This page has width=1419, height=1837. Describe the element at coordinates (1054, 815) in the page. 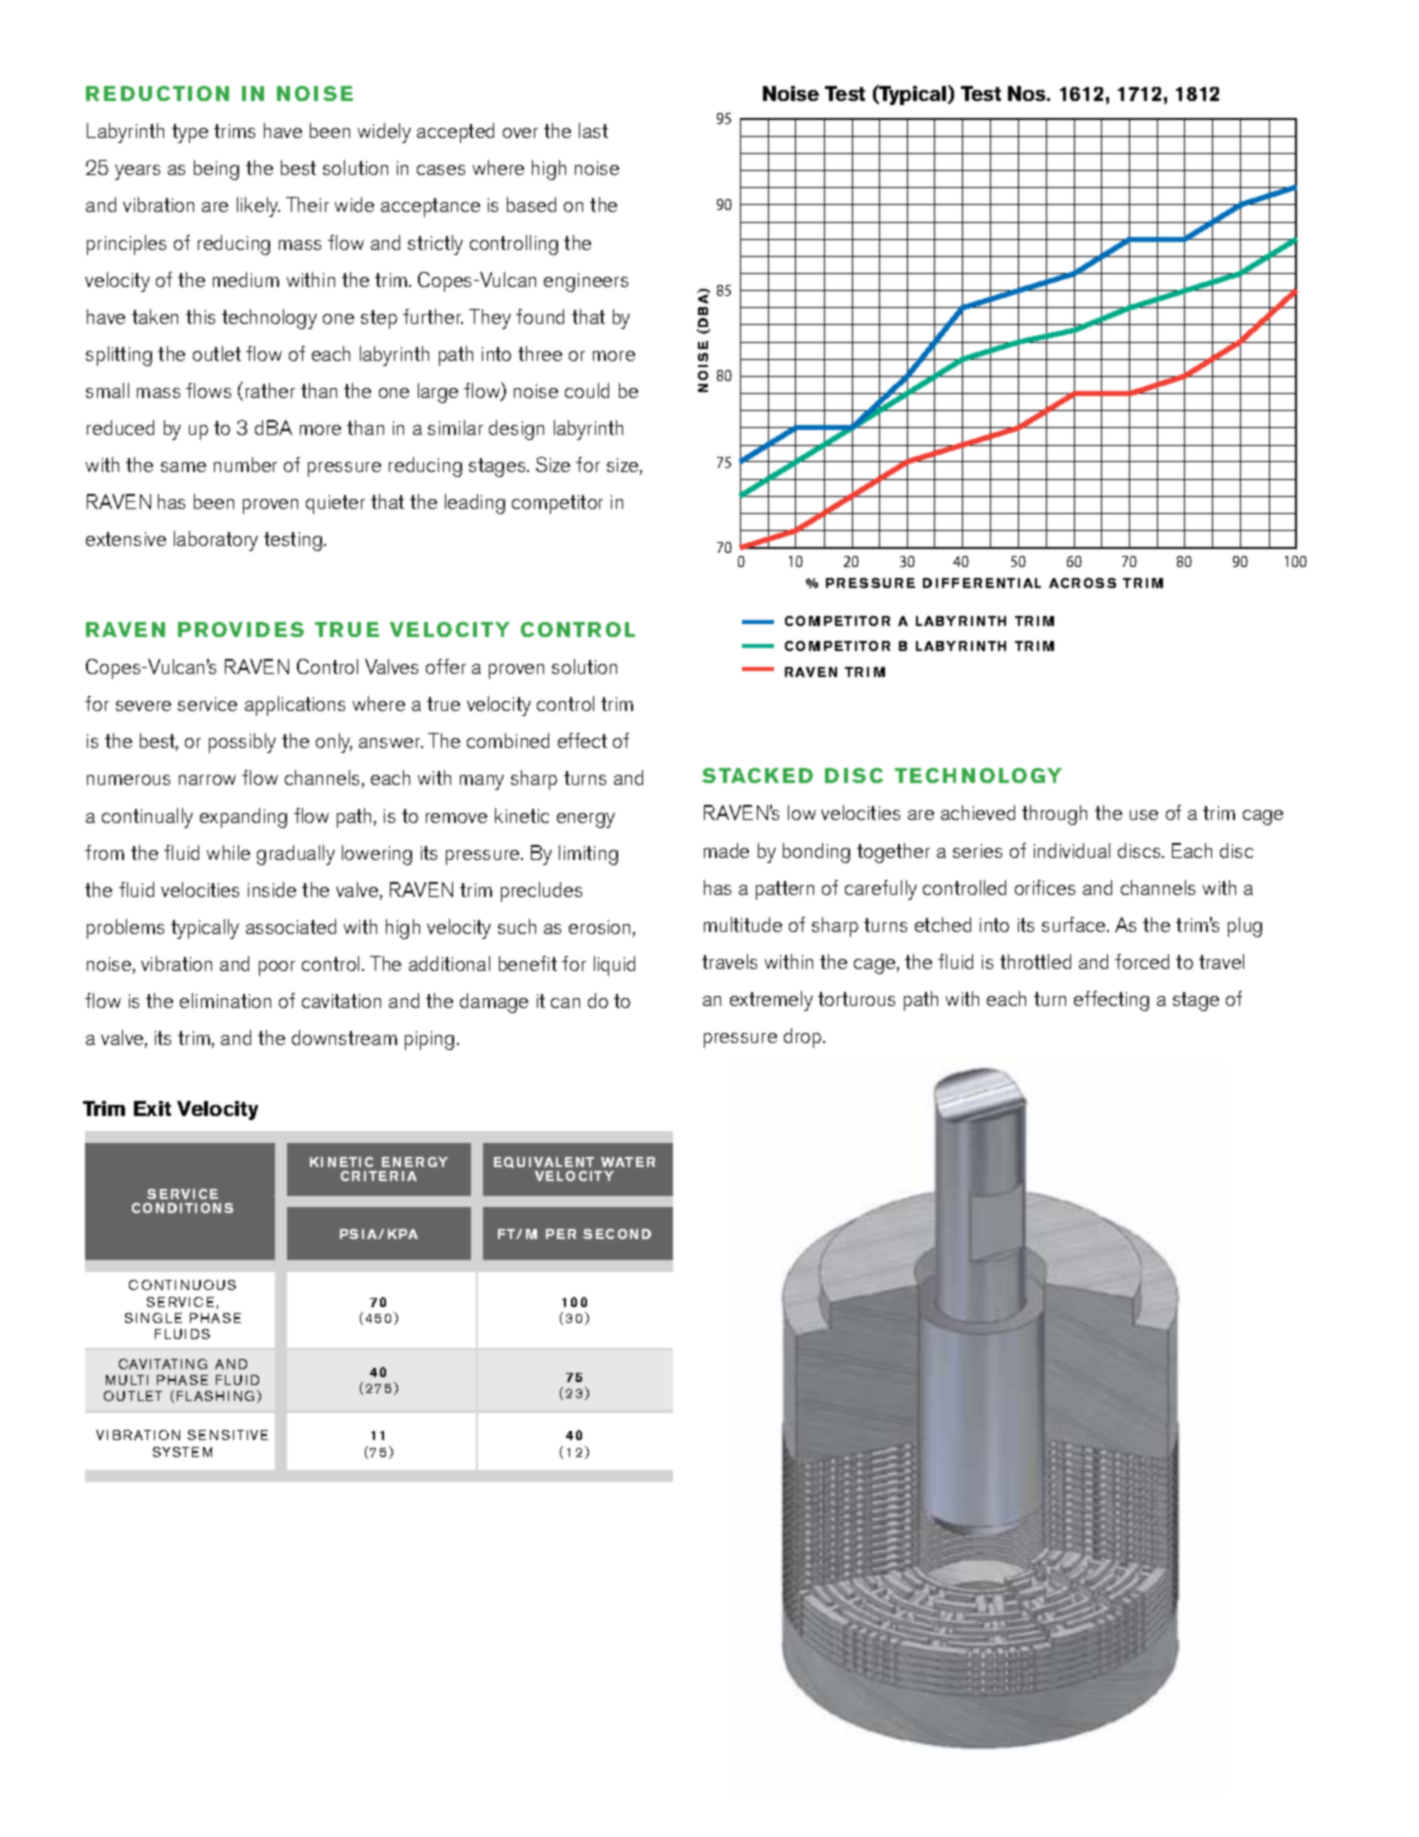

I see `through` at that location.
